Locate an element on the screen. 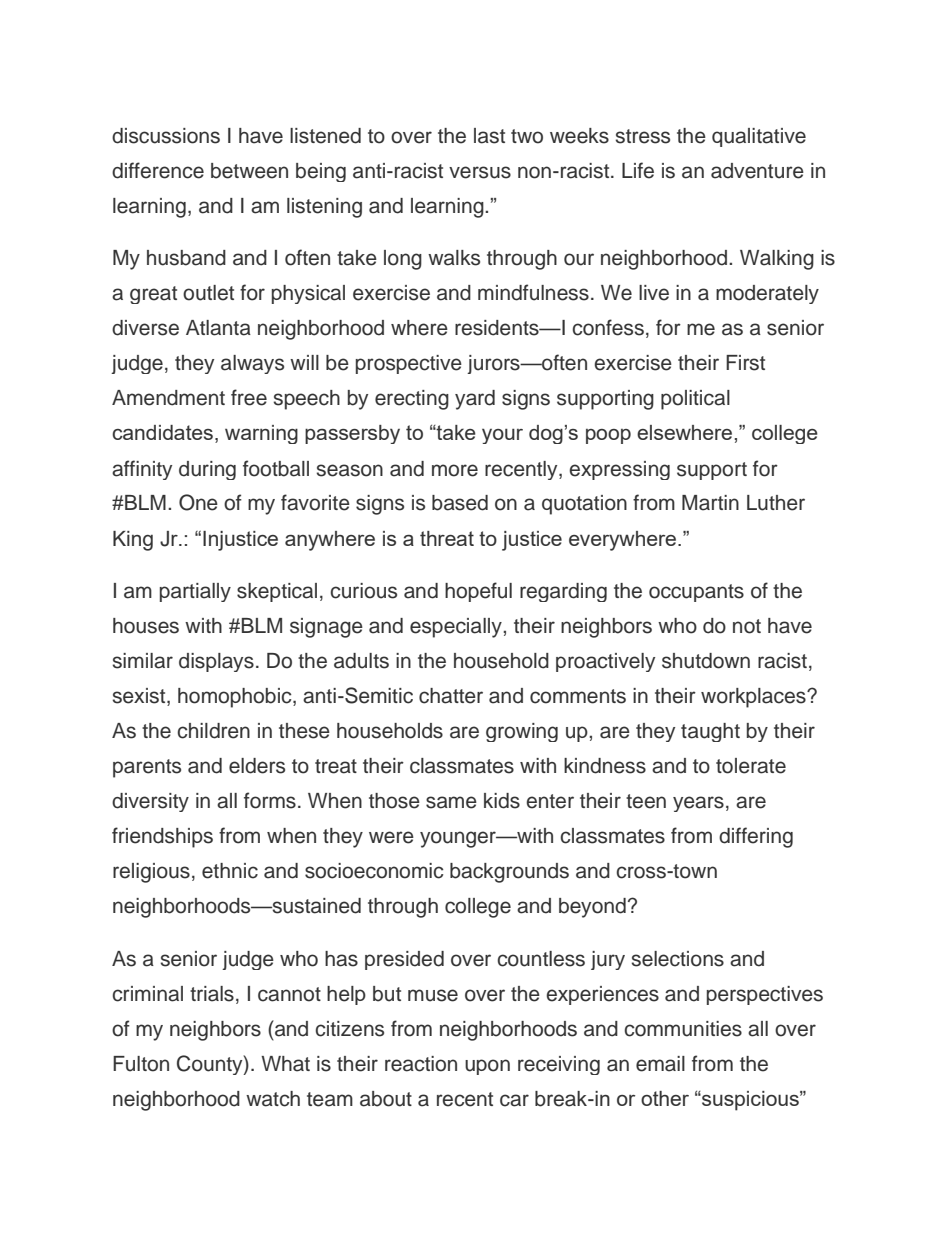  more is located at coordinates (455, 470).
